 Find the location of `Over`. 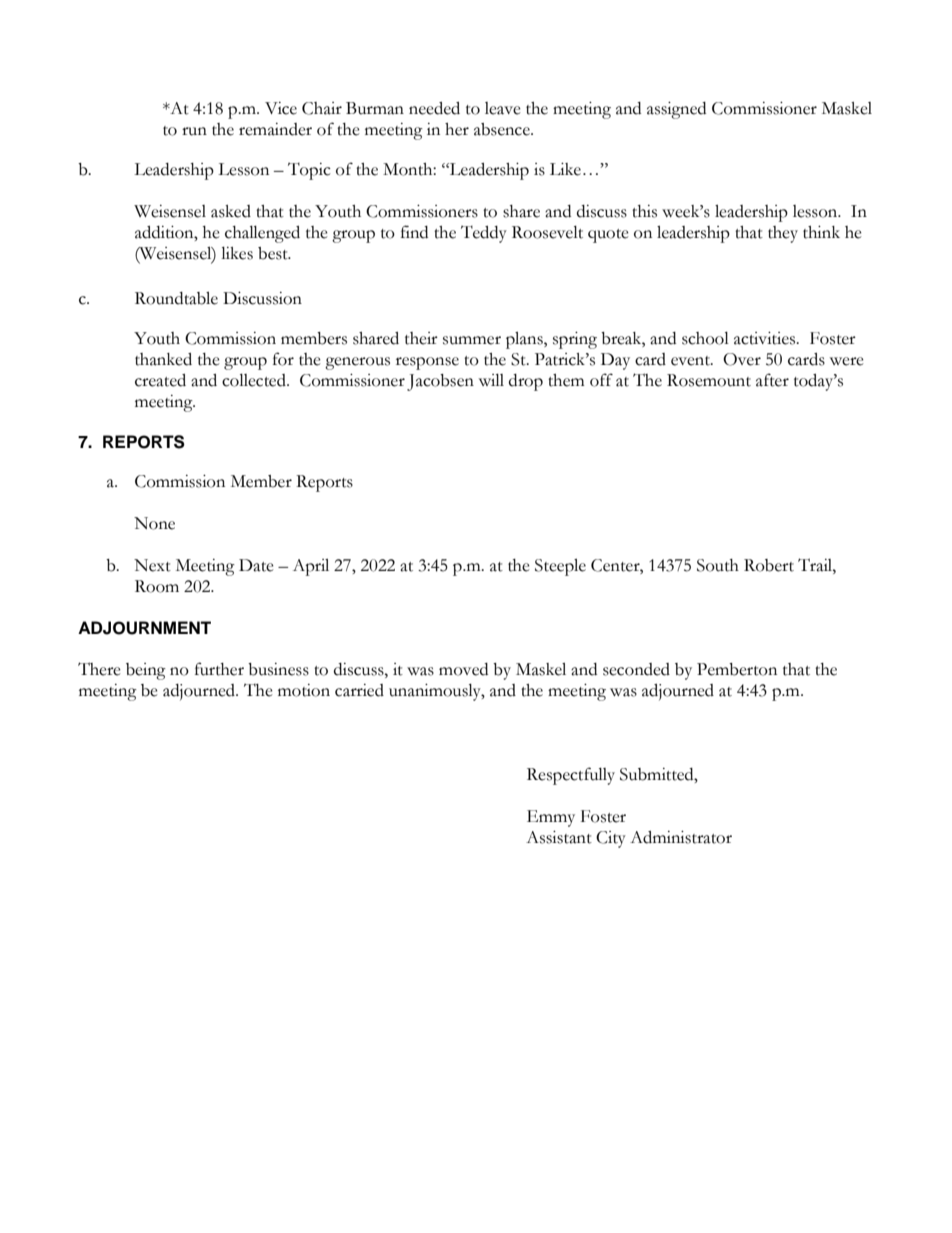

Over is located at coordinates (742, 359).
